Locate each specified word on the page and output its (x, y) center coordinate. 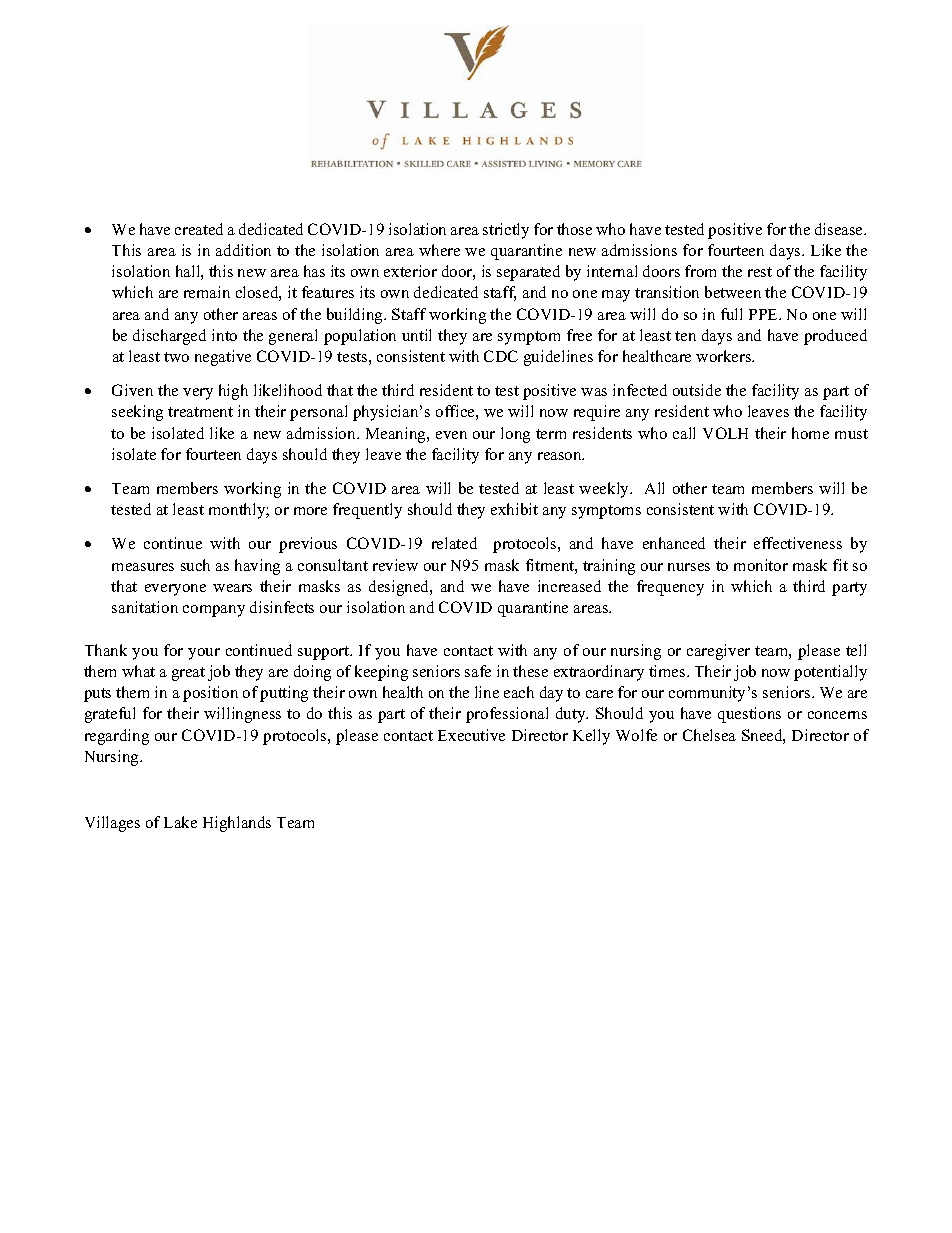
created (199, 229)
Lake (180, 822)
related (454, 543)
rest (760, 272)
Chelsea (709, 735)
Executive (471, 735)
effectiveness (798, 543)
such (195, 565)
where (439, 250)
